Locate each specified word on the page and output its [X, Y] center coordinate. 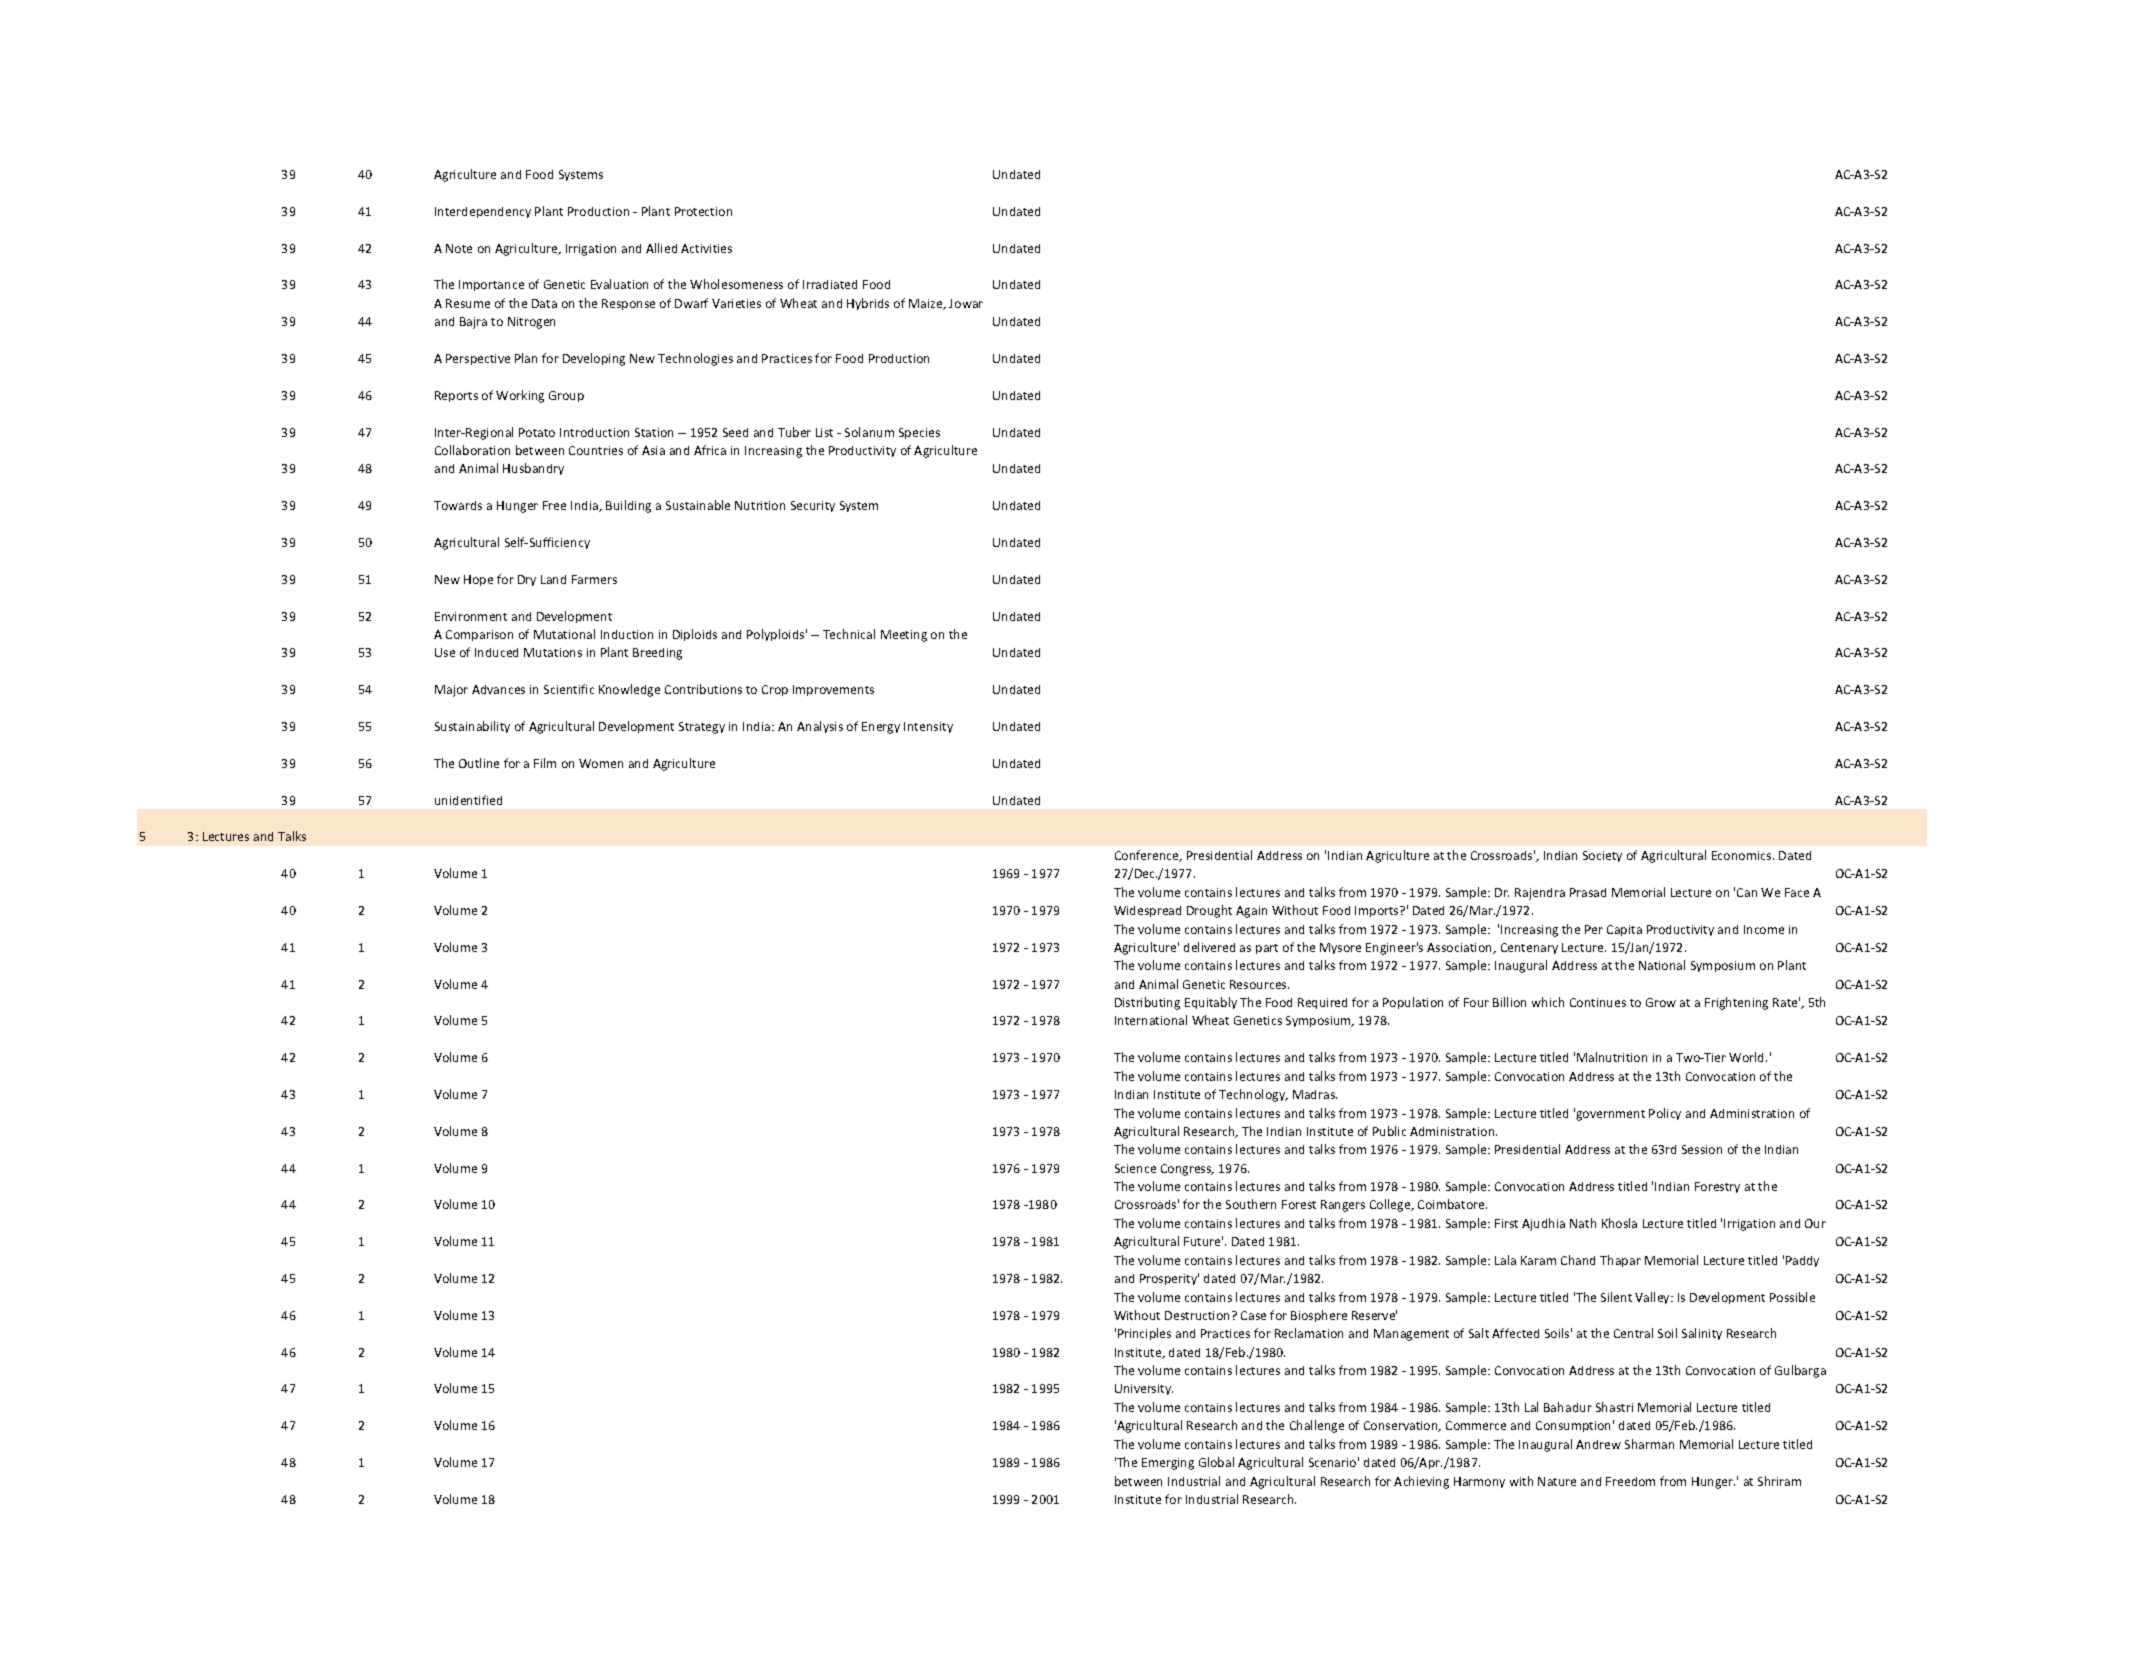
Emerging [1168, 1464]
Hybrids [868, 304]
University [1144, 1389]
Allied [661, 248]
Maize [927, 304]
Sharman [1649, 1444]
